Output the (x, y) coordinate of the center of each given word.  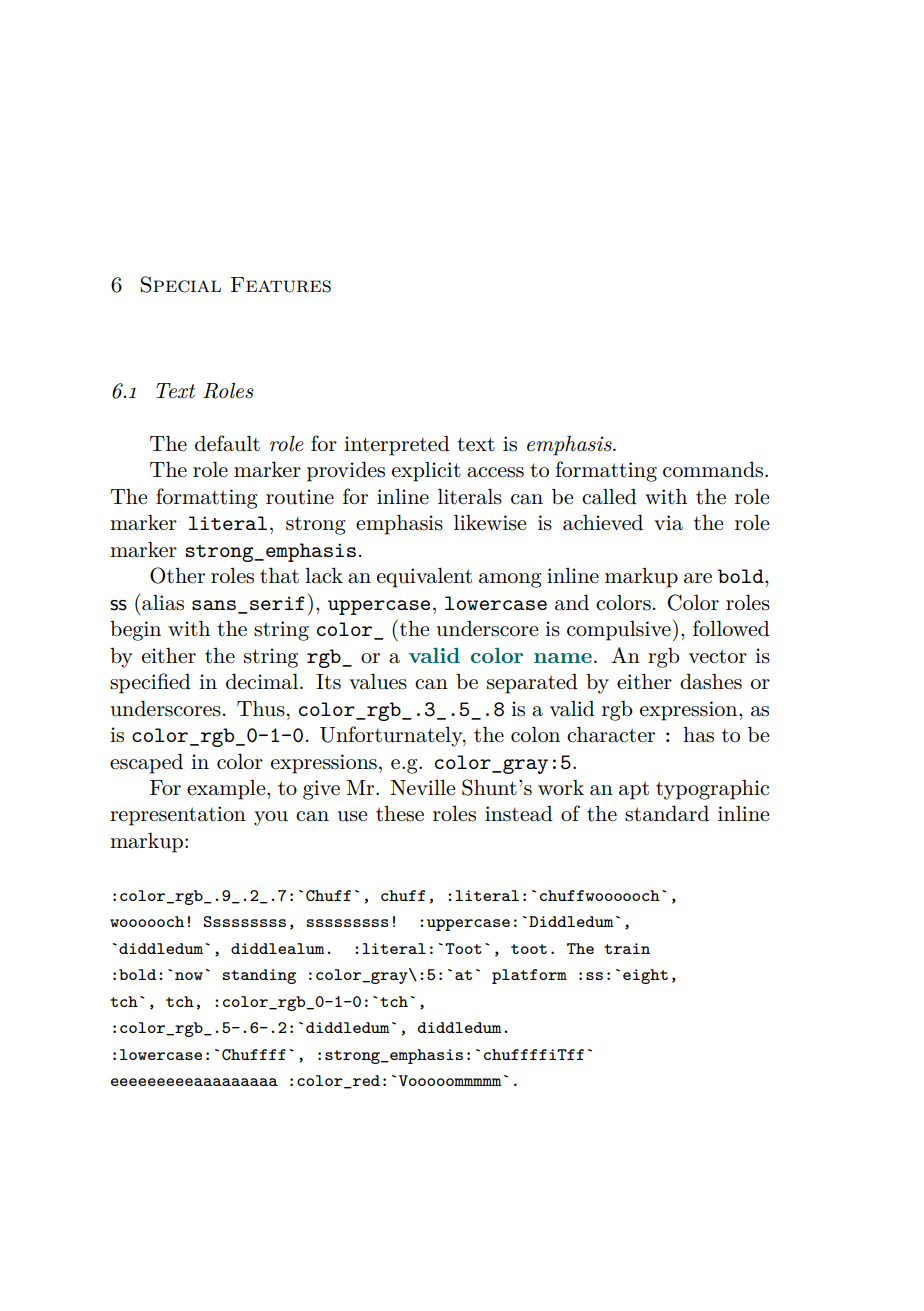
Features (281, 285)
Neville (422, 788)
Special (180, 284)
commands (714, 470)
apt (634, 790)
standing (259, 976)
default (227, 443)
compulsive (619, 631)
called (609, 497)
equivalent (424, 578)
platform (529, 976)
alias (162, 602)
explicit (426, 472)
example (227, 790)
